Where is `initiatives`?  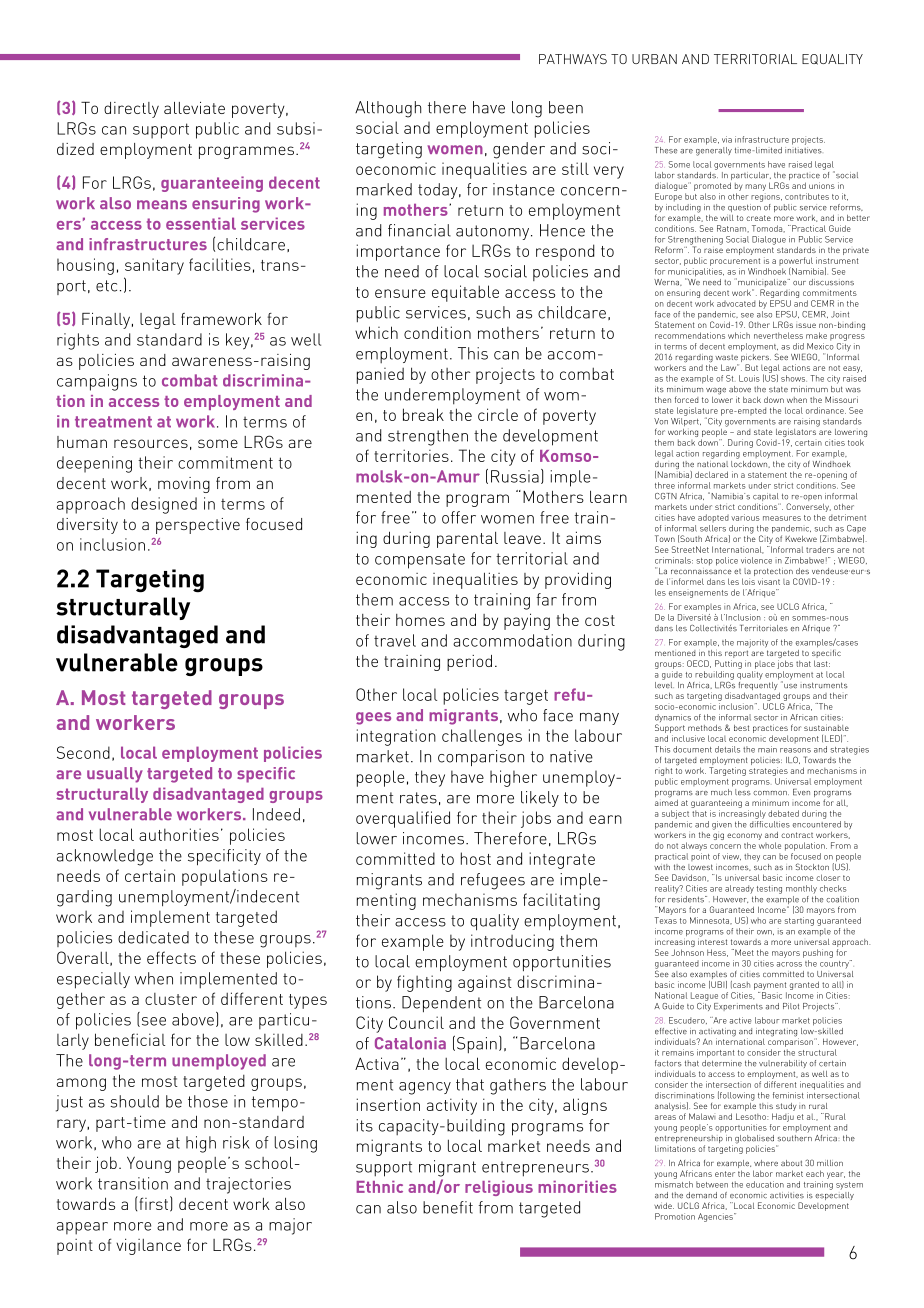
initiatives is located at coordinates (803, 149).
